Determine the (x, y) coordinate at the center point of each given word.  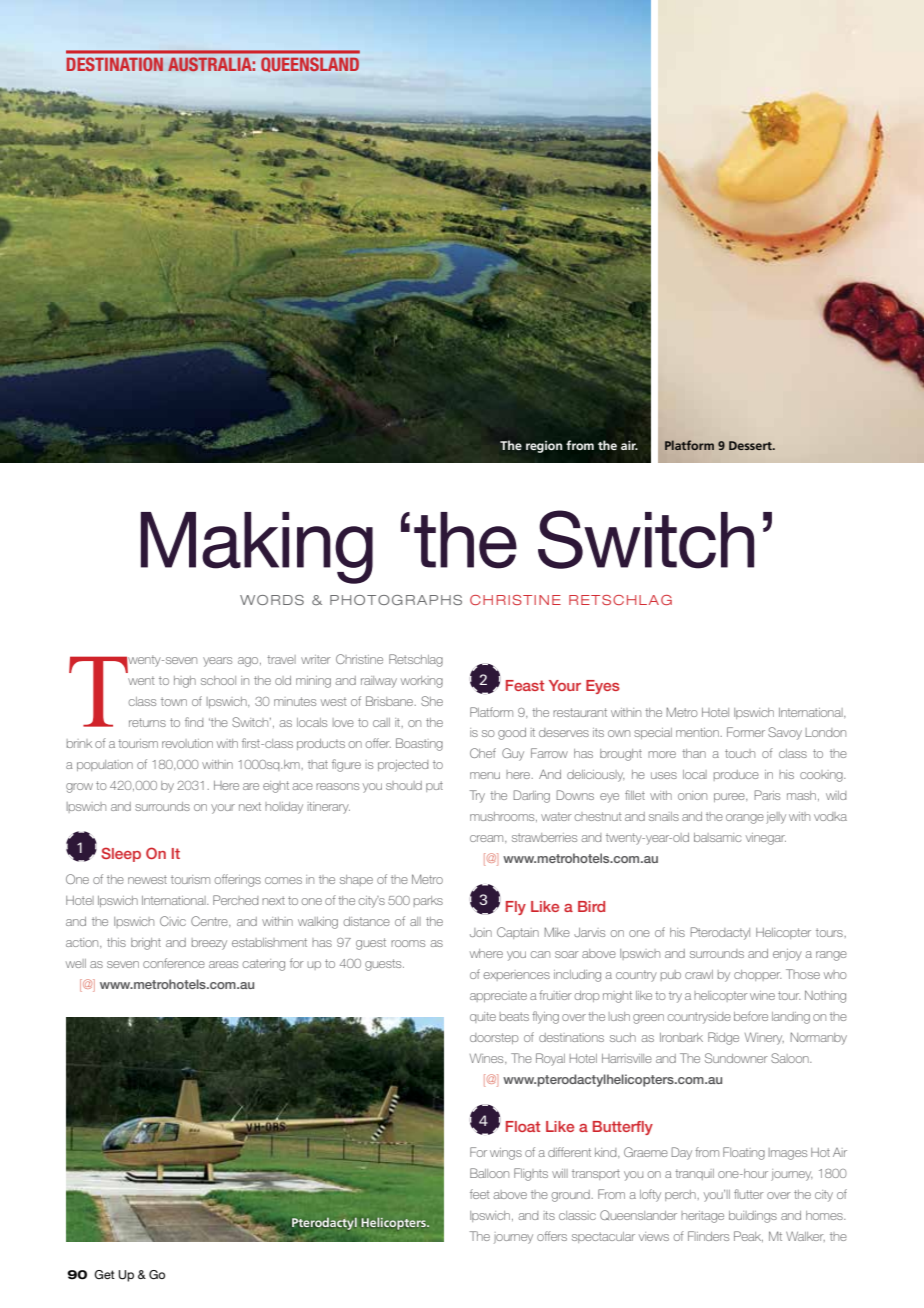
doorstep (494, 1038)
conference (174, 963)
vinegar (766, 839)
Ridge (723, 1038)
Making (257, 548)
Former (746, 732)
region (544, 447)
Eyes (603, 687)
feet (480, 1194)
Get (104, 1274)
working (422, 682)
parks (428, 901)
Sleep (121, 854)
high (185, 682)
